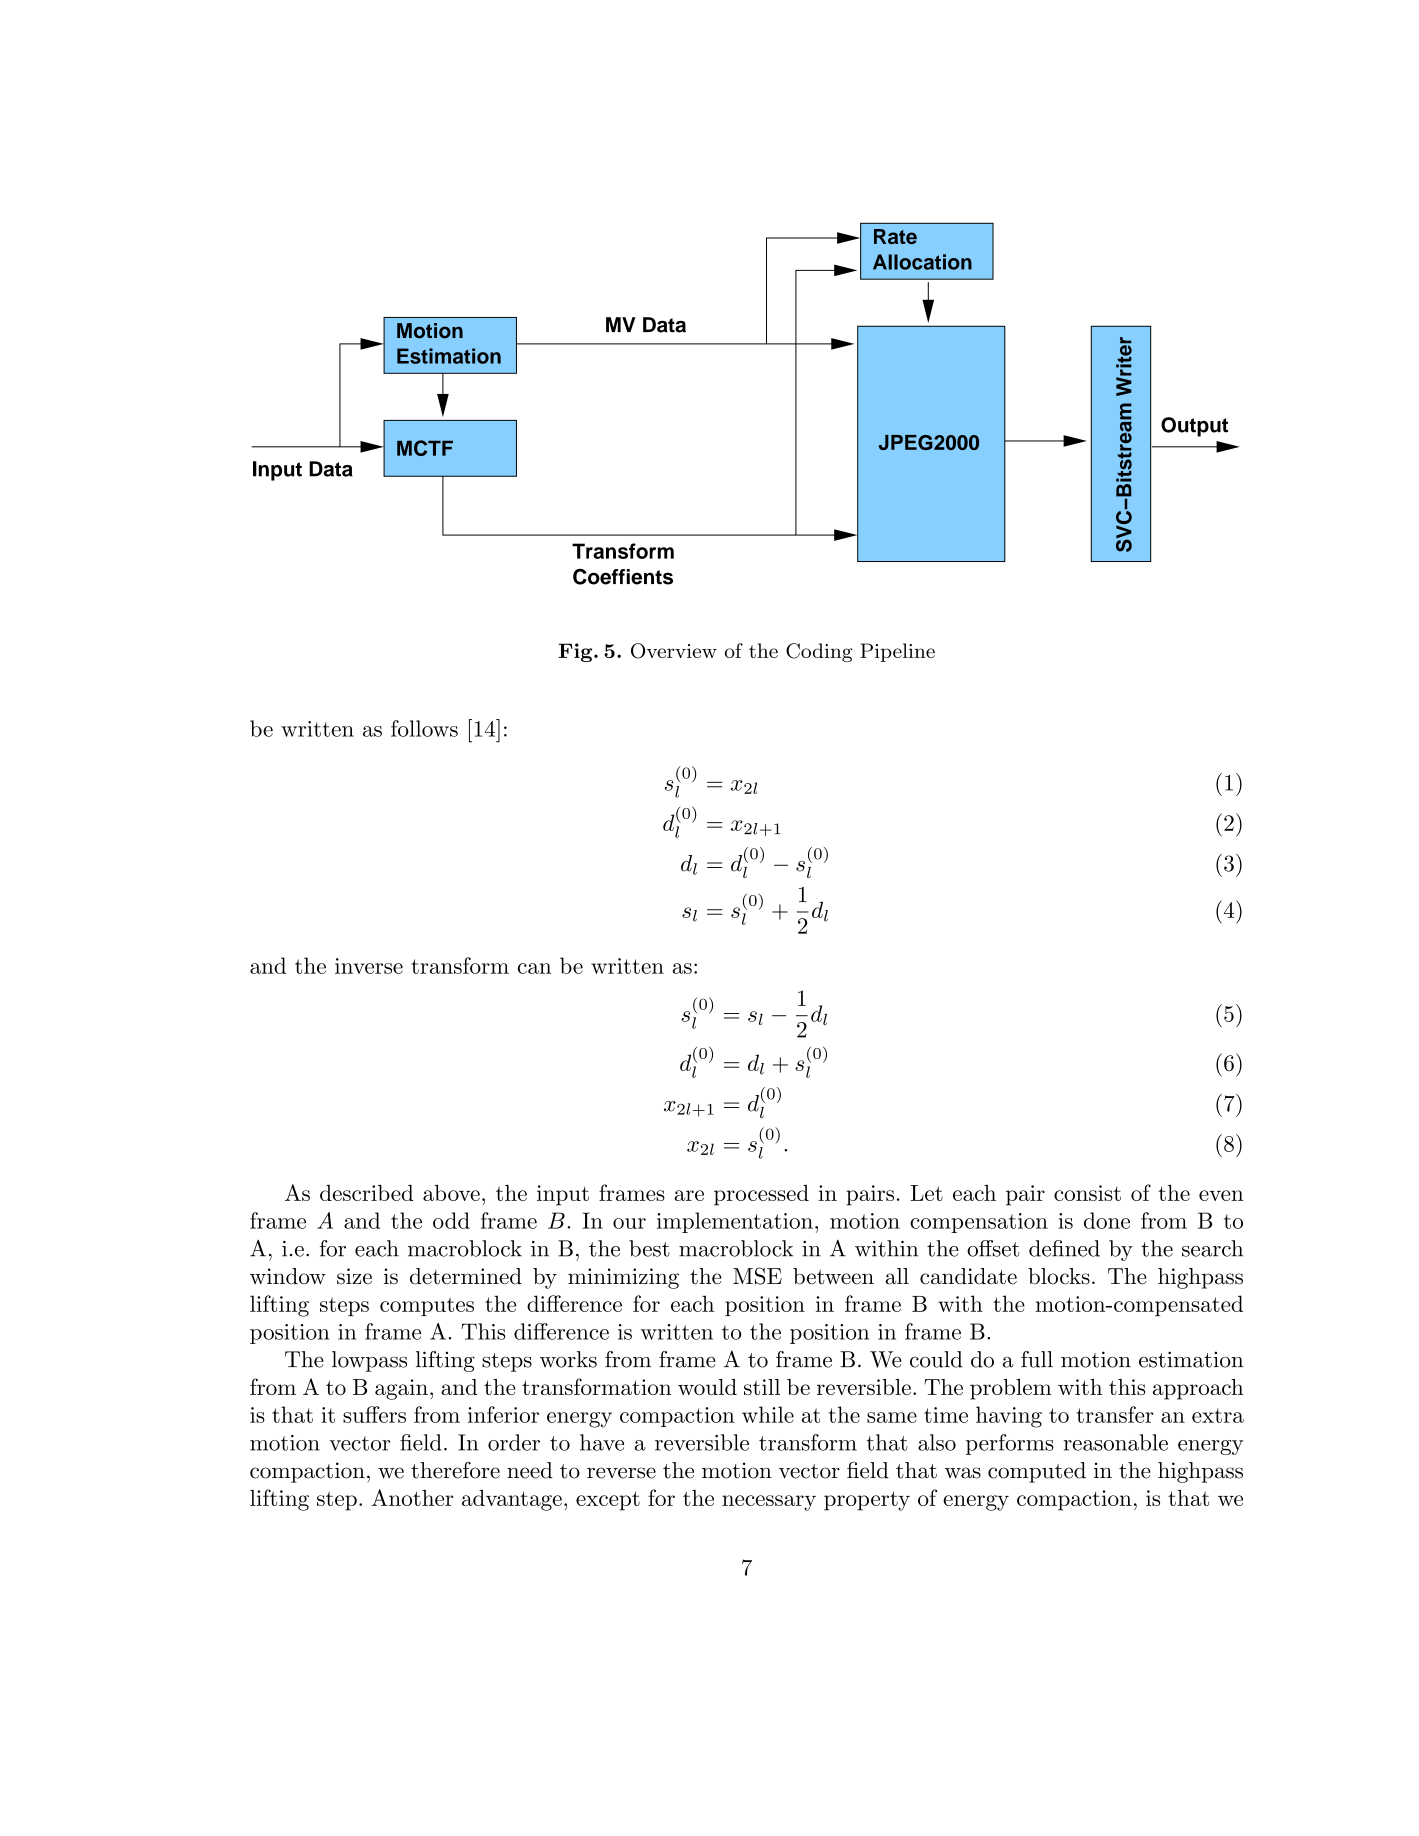 This screenshot has height=1836, width=1419. What do you see at coordinates (897, 652) in the screenshot?
I see `Pipeline` at bounding box center [897, 652].
